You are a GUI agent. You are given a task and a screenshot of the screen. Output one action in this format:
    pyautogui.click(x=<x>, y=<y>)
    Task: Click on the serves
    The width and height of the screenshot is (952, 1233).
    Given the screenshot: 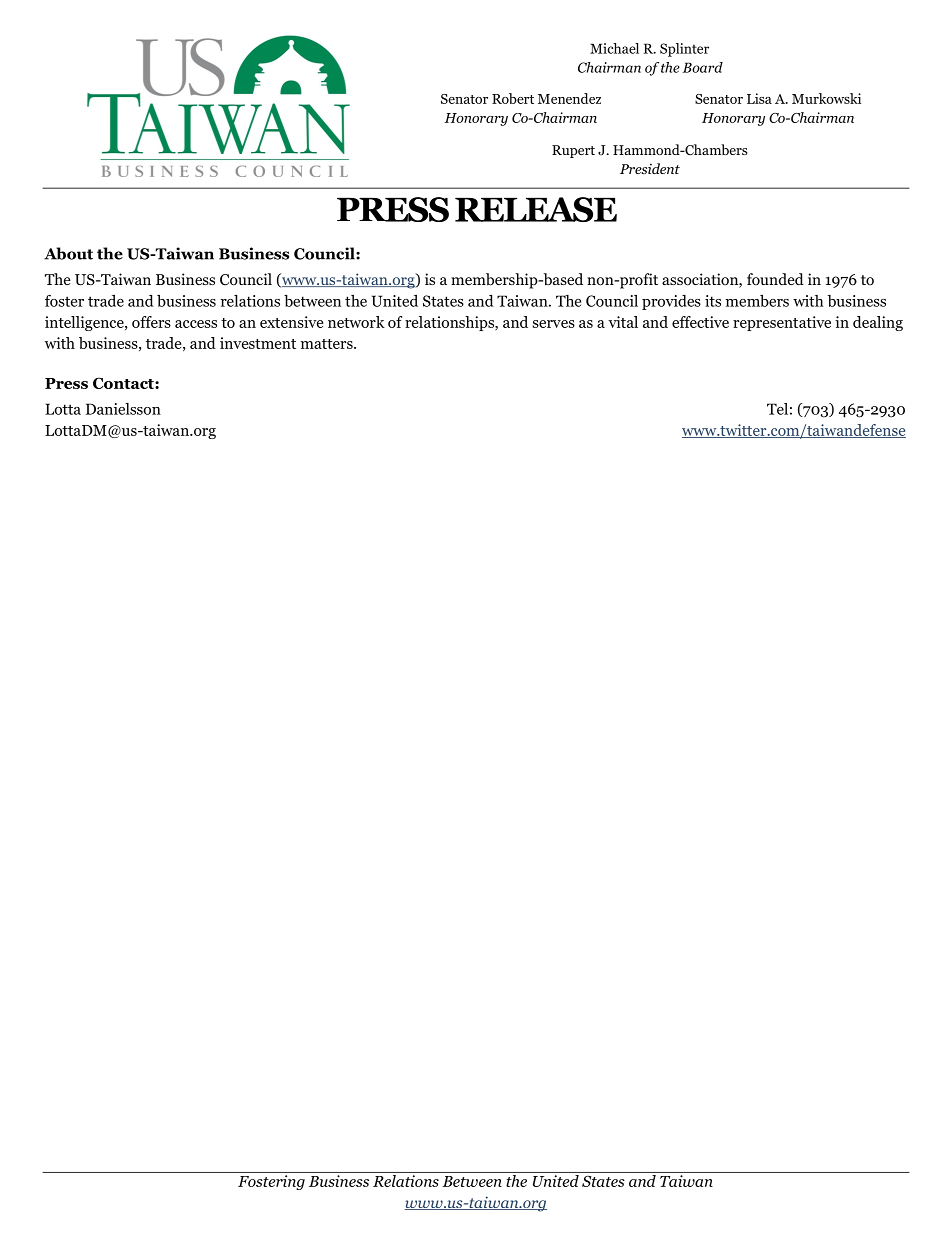 What is the action you would take?
    pyautogui.click(x=554, y=324)
